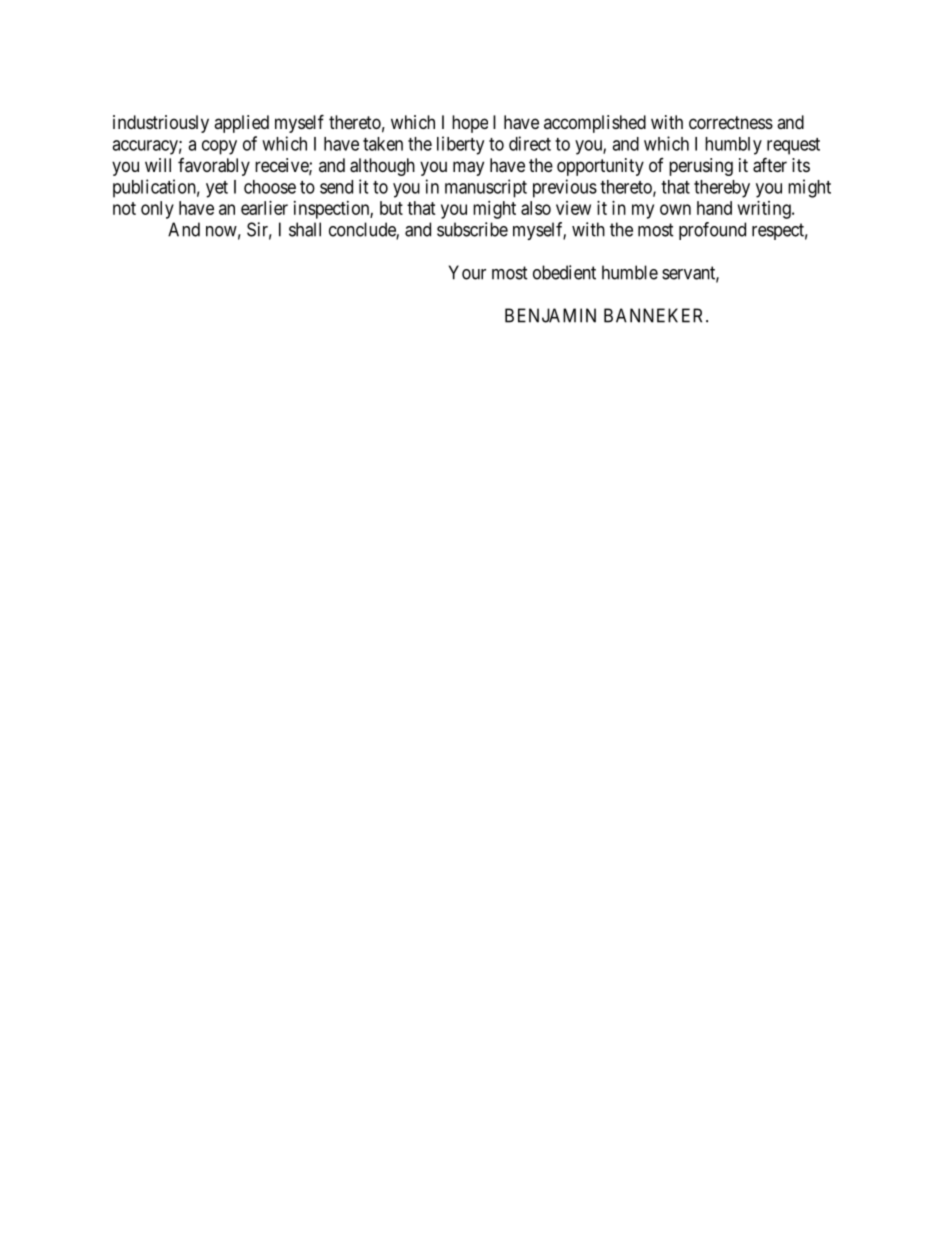 The image size is (952, 1233). What do you see at coordinates (550, 315) in the document?
I see `BENJAMIN` at bounding box center [550, 315].
